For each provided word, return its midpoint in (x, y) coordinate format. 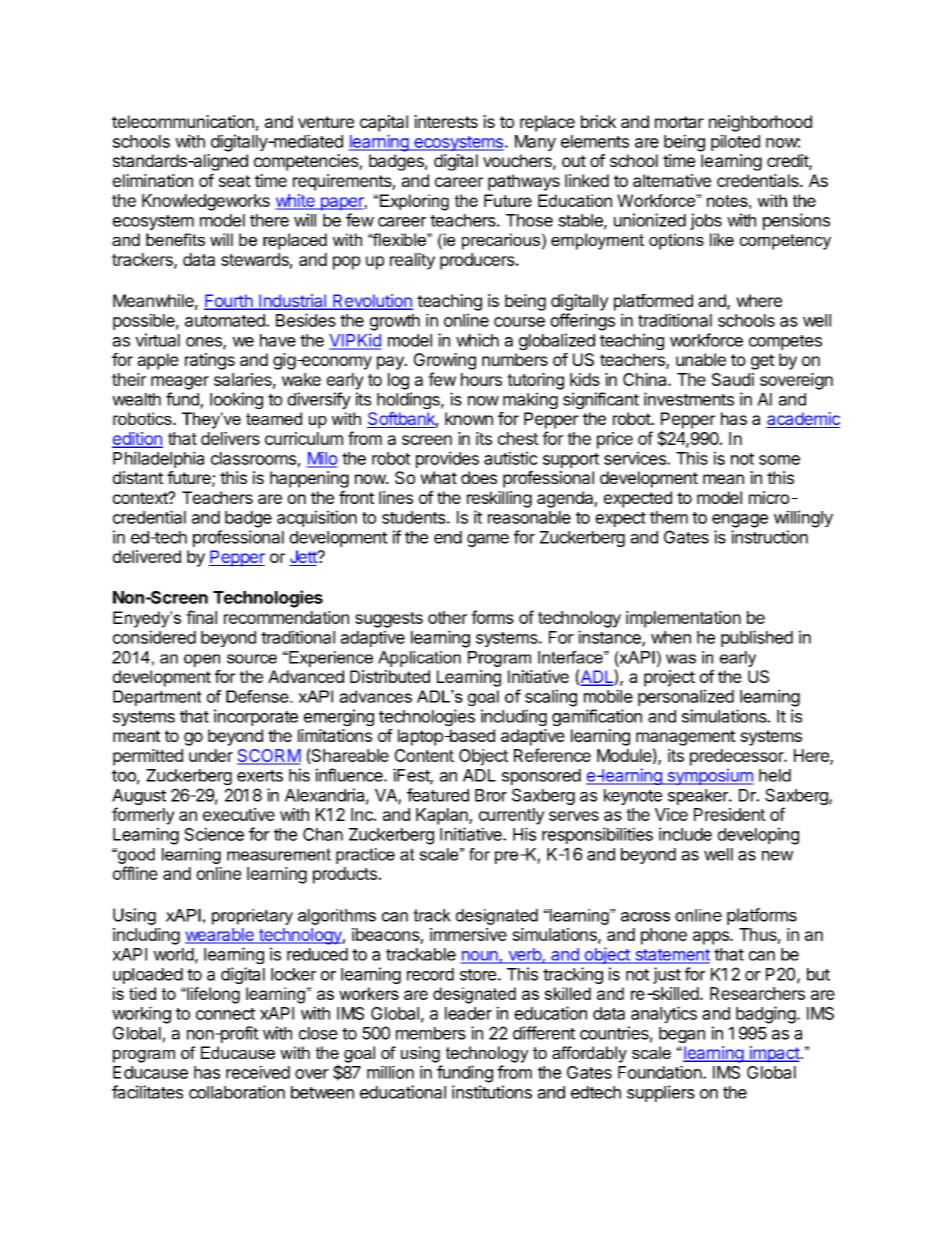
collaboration (237, 1092)
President (730, 814)
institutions (492, 1092)
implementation (683, 619)
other (447, 617)
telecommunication (183, 121)
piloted (735, 142)
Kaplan (443, 816)
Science (214, 834)
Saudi (733, 379)
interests (446, 121)
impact (773, 1054)
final (201, 617)
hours (481, 379)
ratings (210, 361)
